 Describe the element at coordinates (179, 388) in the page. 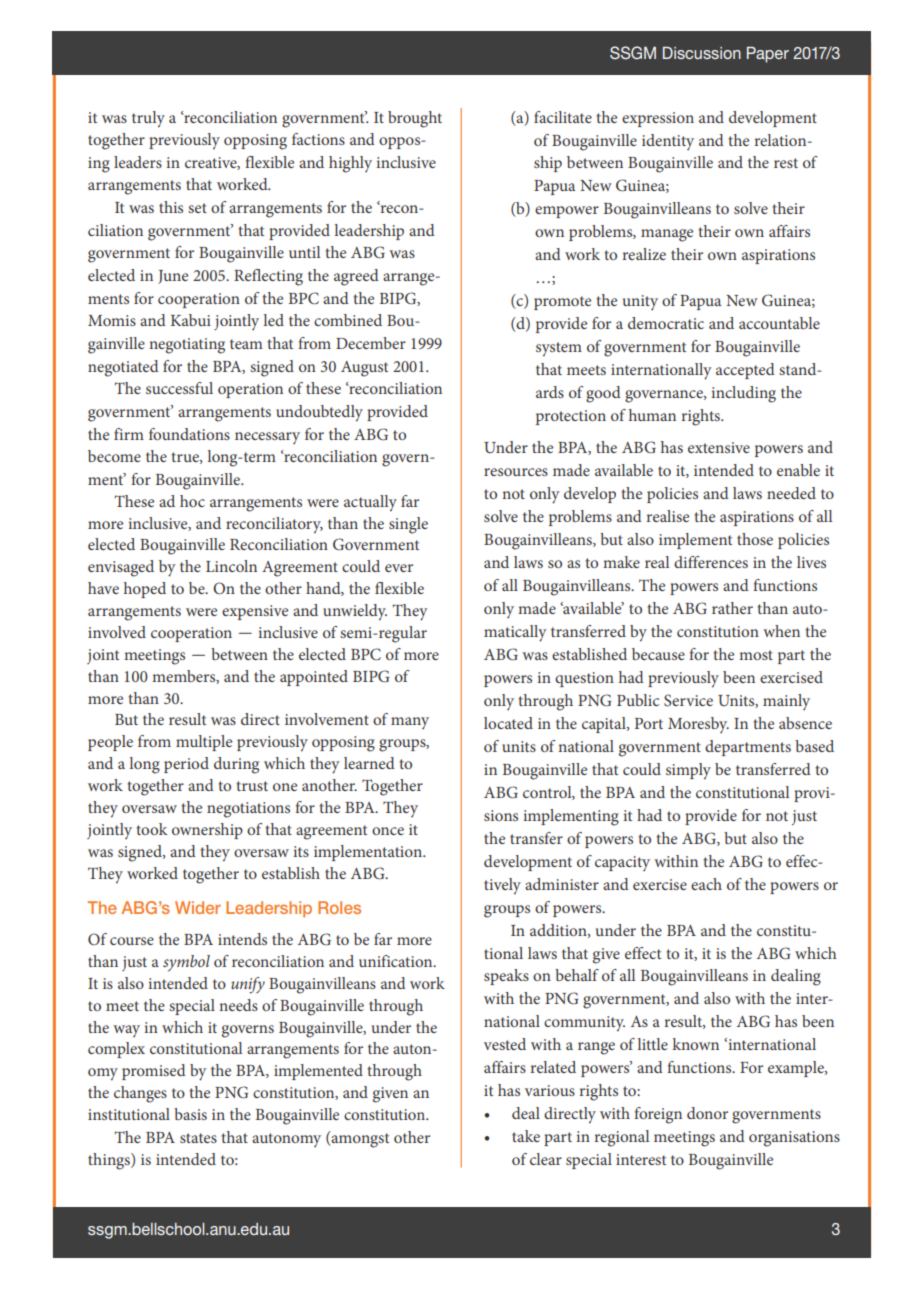

I see `successful` at that location.
